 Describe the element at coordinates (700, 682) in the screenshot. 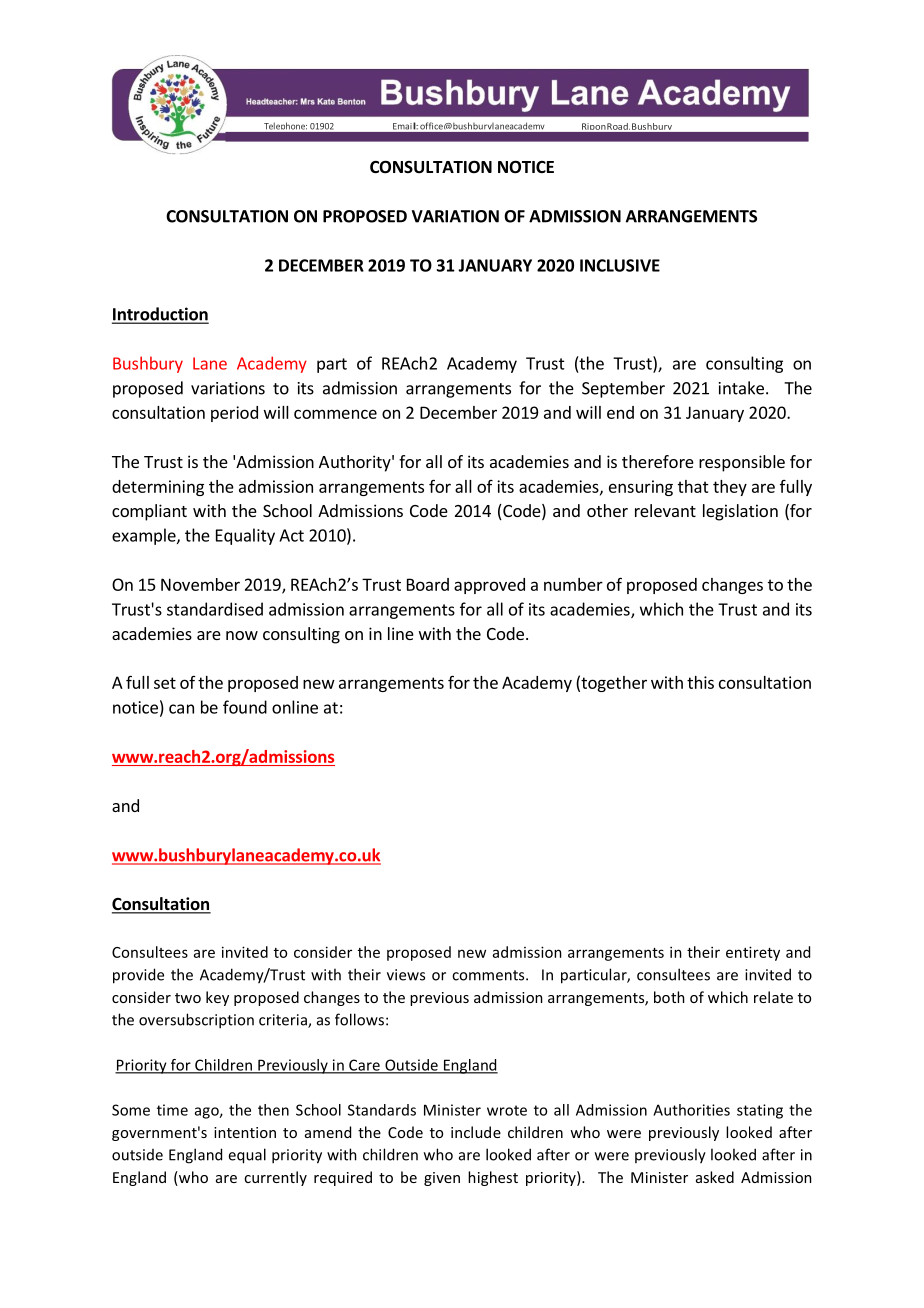

I see `this` at that location.
